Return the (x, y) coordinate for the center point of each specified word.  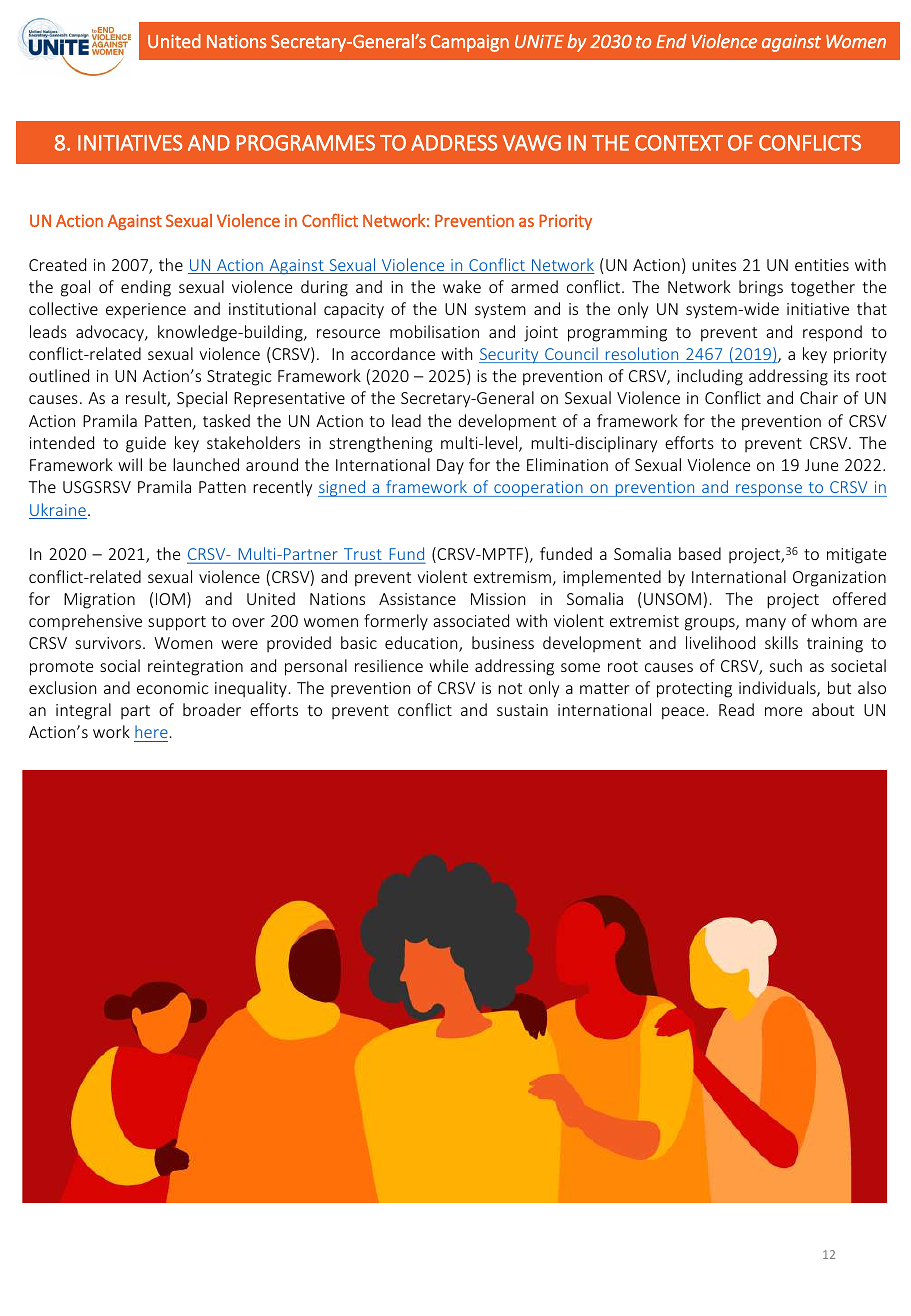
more (783, 711)
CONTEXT (679, 143)
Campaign (469, 43)
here (151, 733)
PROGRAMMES (306, 143)
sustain (522, 710)
